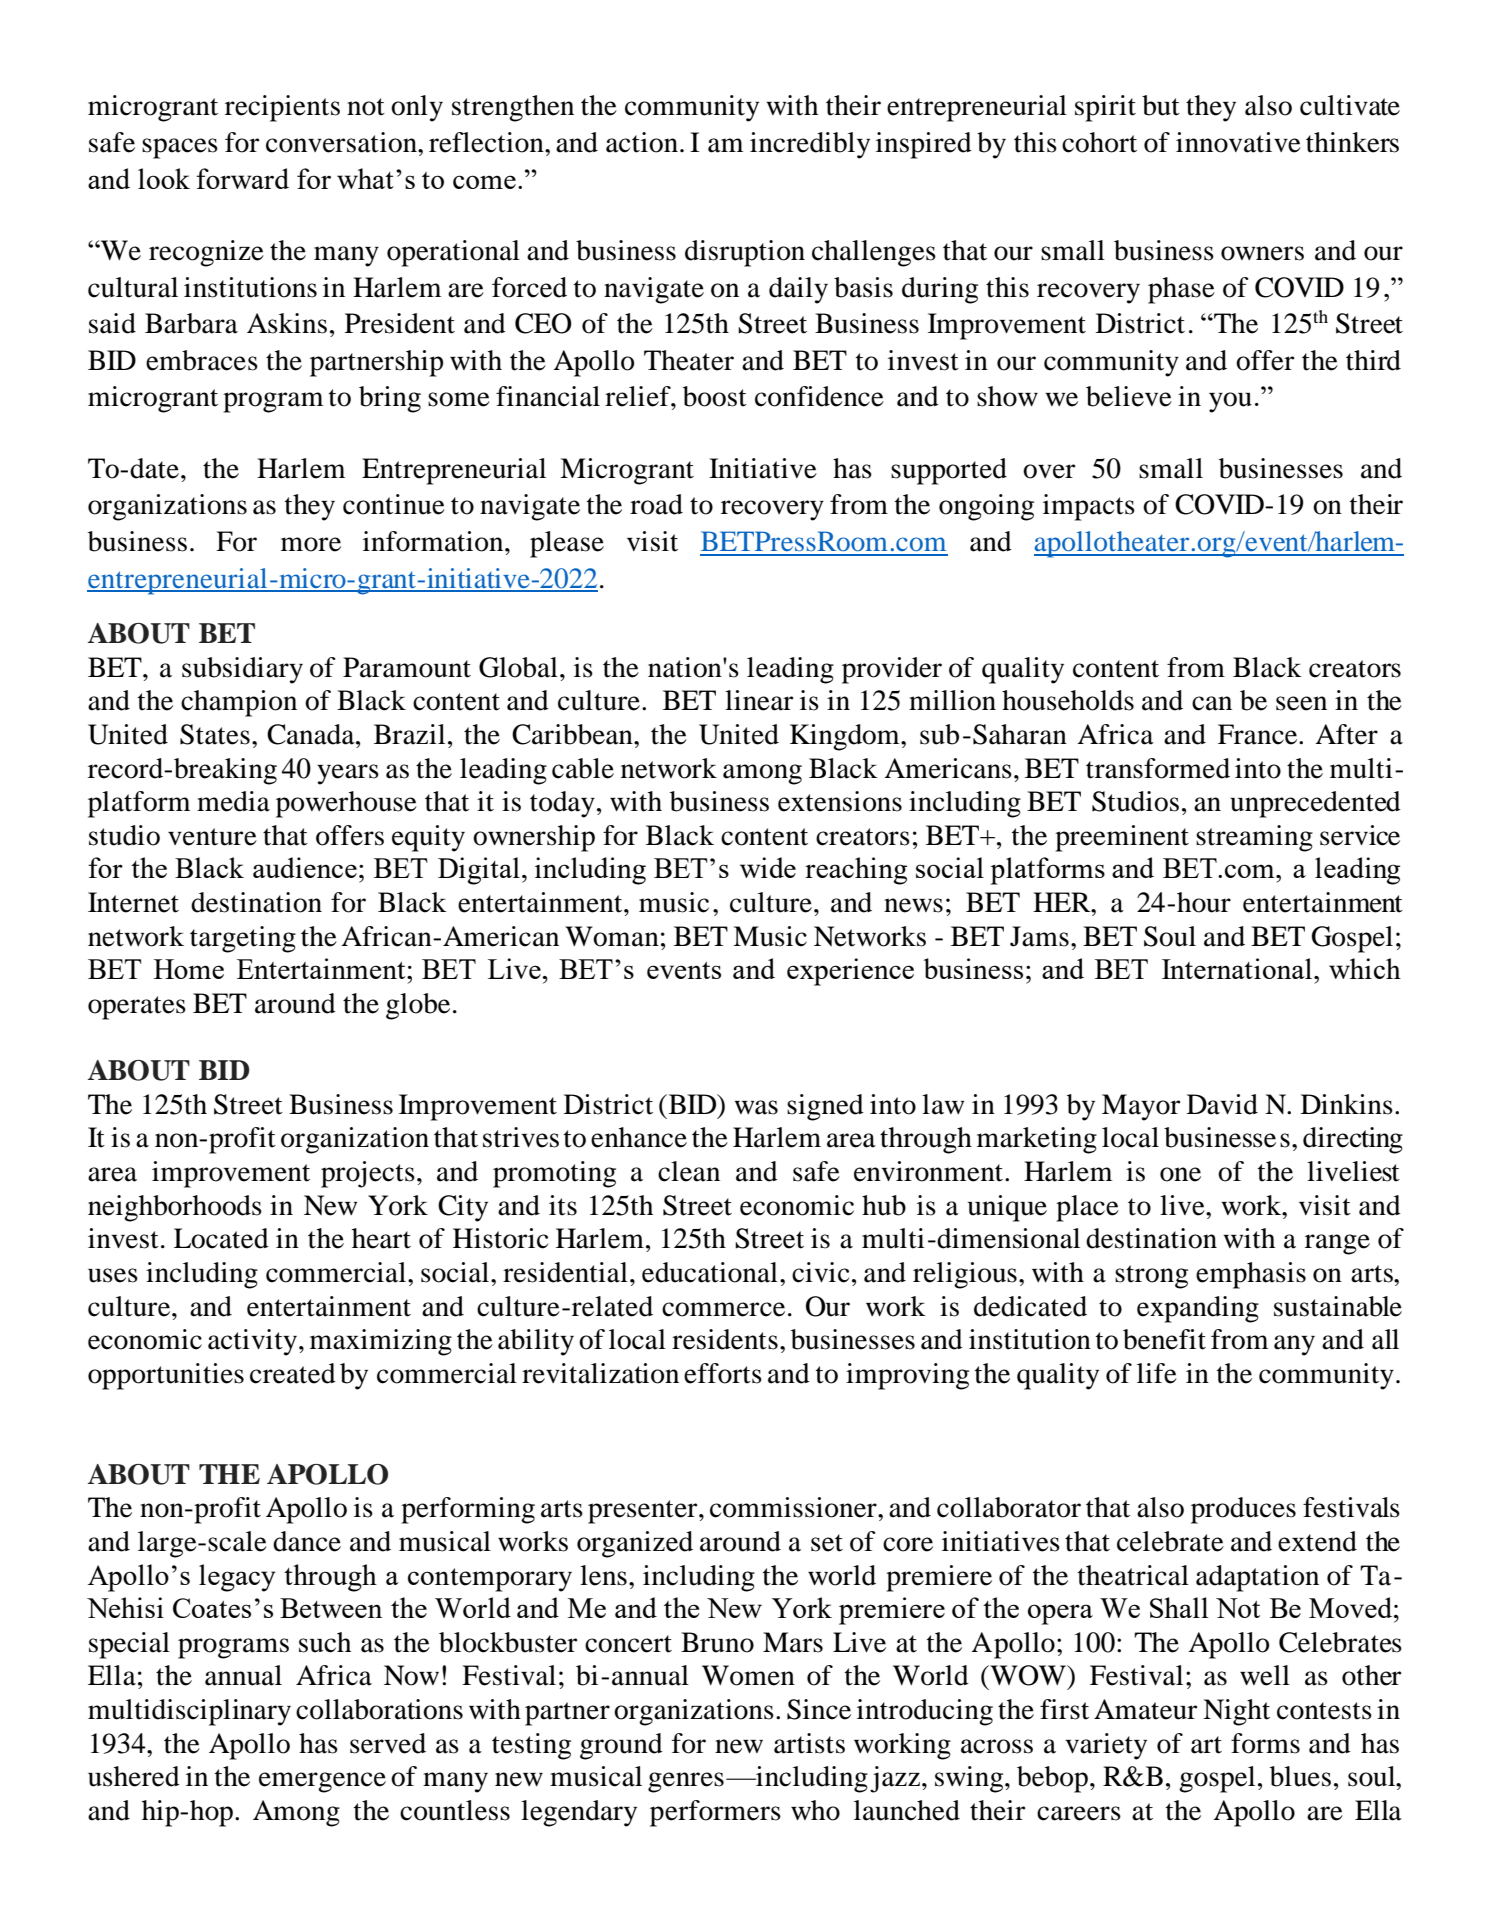 This screenshot has width=1490, height=1928. What do you see at coordinates (1259, 734) in the screenshot?
I see `France` at bounding box center [1259, 734].
